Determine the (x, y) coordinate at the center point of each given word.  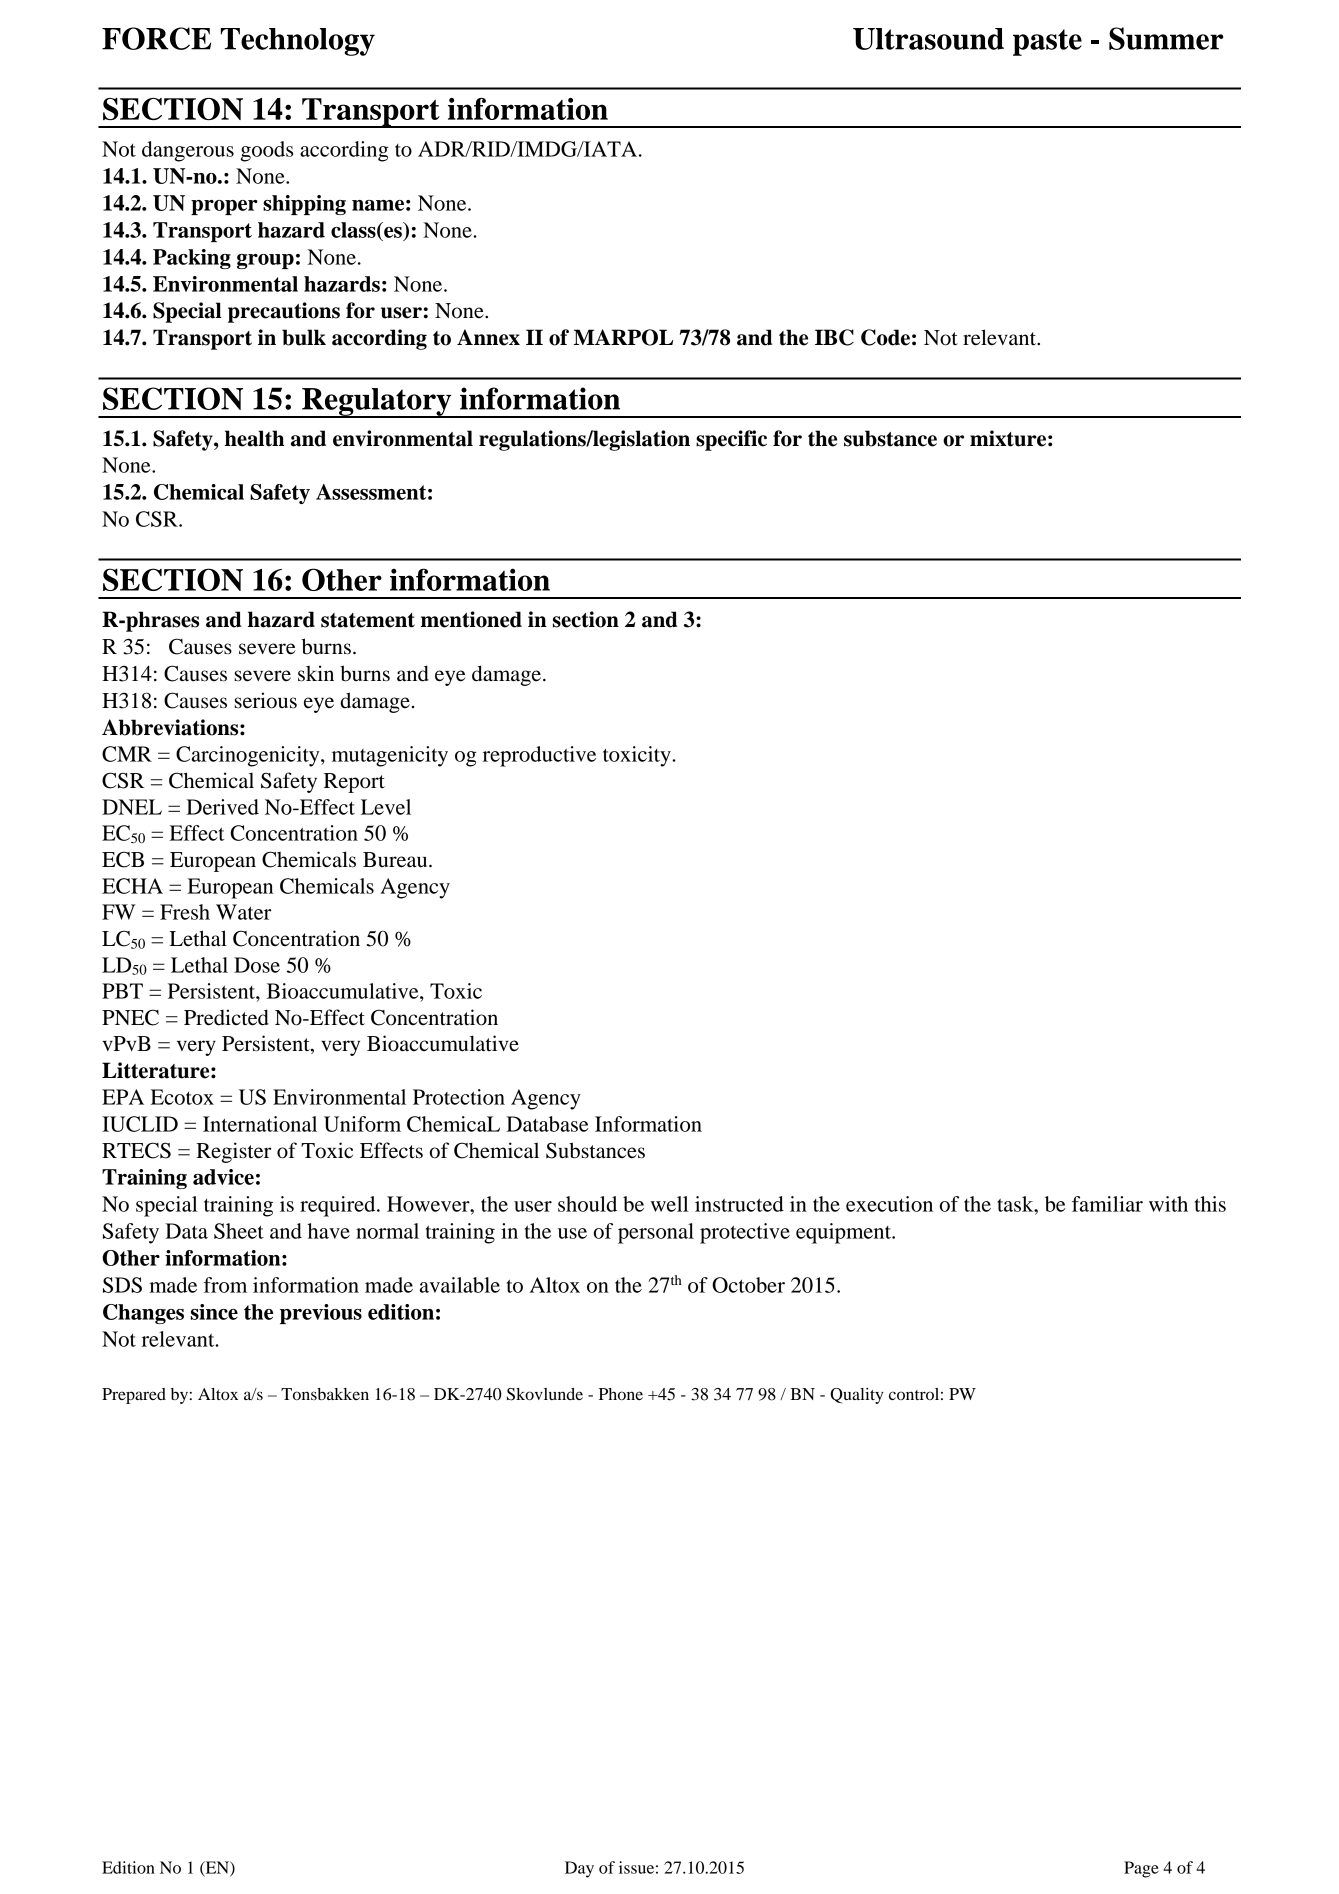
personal (656, 1233)
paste (1047, 42)
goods (267, 151)
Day (579, 1869)
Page (1141, 1869)
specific (731, 440)
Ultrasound (928, 39)
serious (265, 700)
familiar (1107, 1204)
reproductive (539, 756)
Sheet (239, 1231)
